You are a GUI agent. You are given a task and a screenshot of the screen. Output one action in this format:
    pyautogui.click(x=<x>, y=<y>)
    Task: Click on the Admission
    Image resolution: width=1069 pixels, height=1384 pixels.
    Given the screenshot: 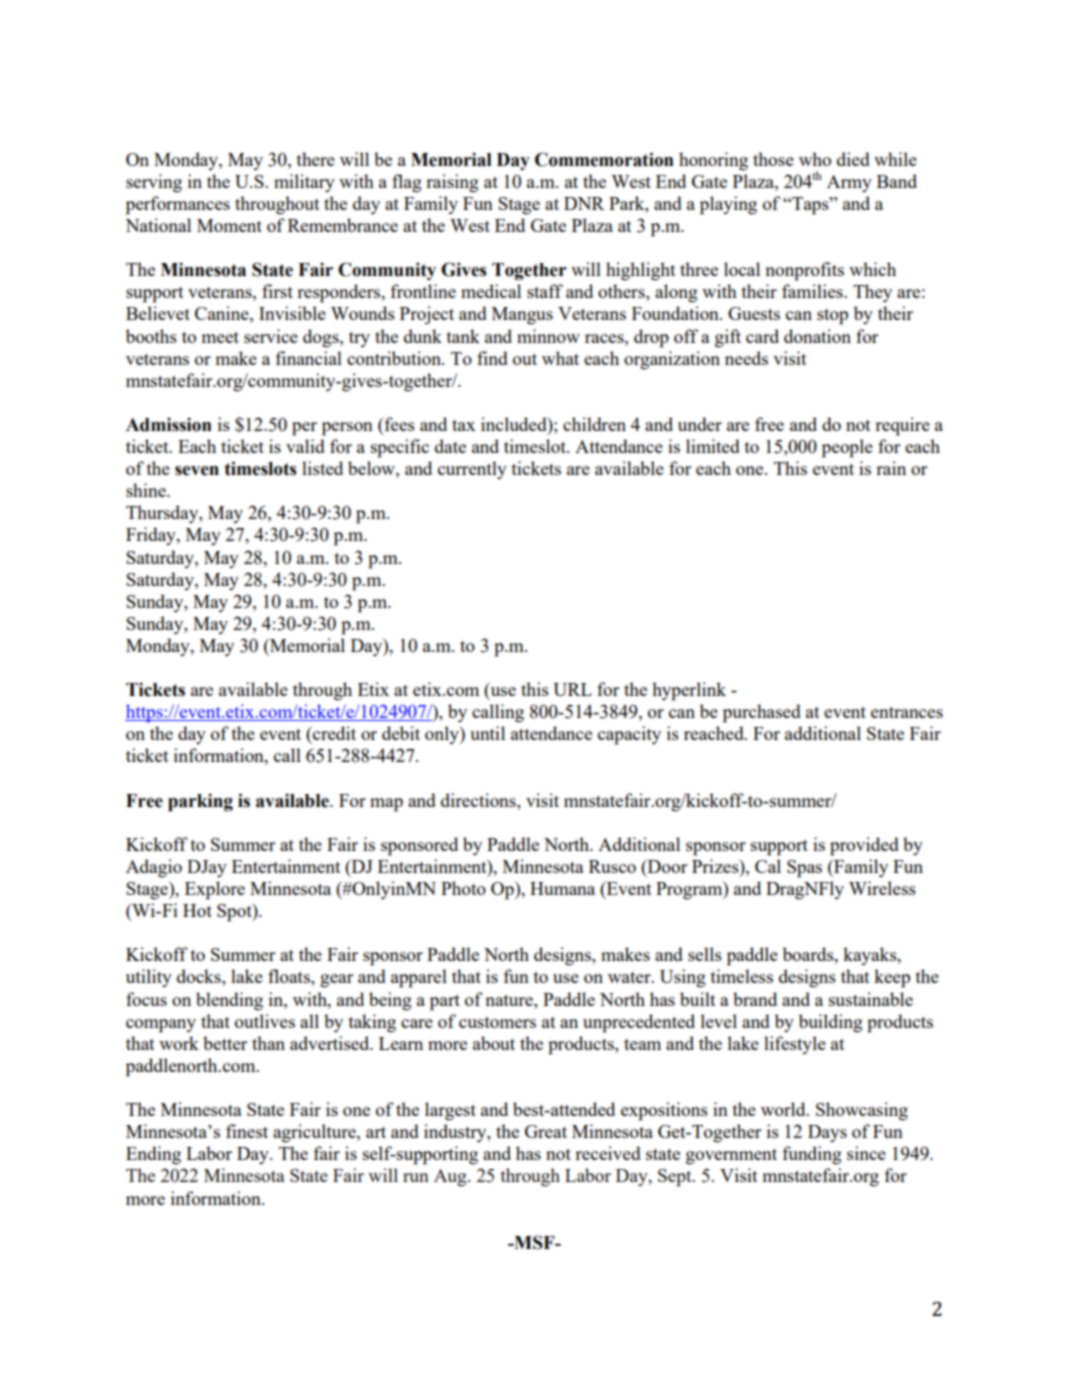 What is the action you would take?
    pyautogui.click(x=169, y=425)
